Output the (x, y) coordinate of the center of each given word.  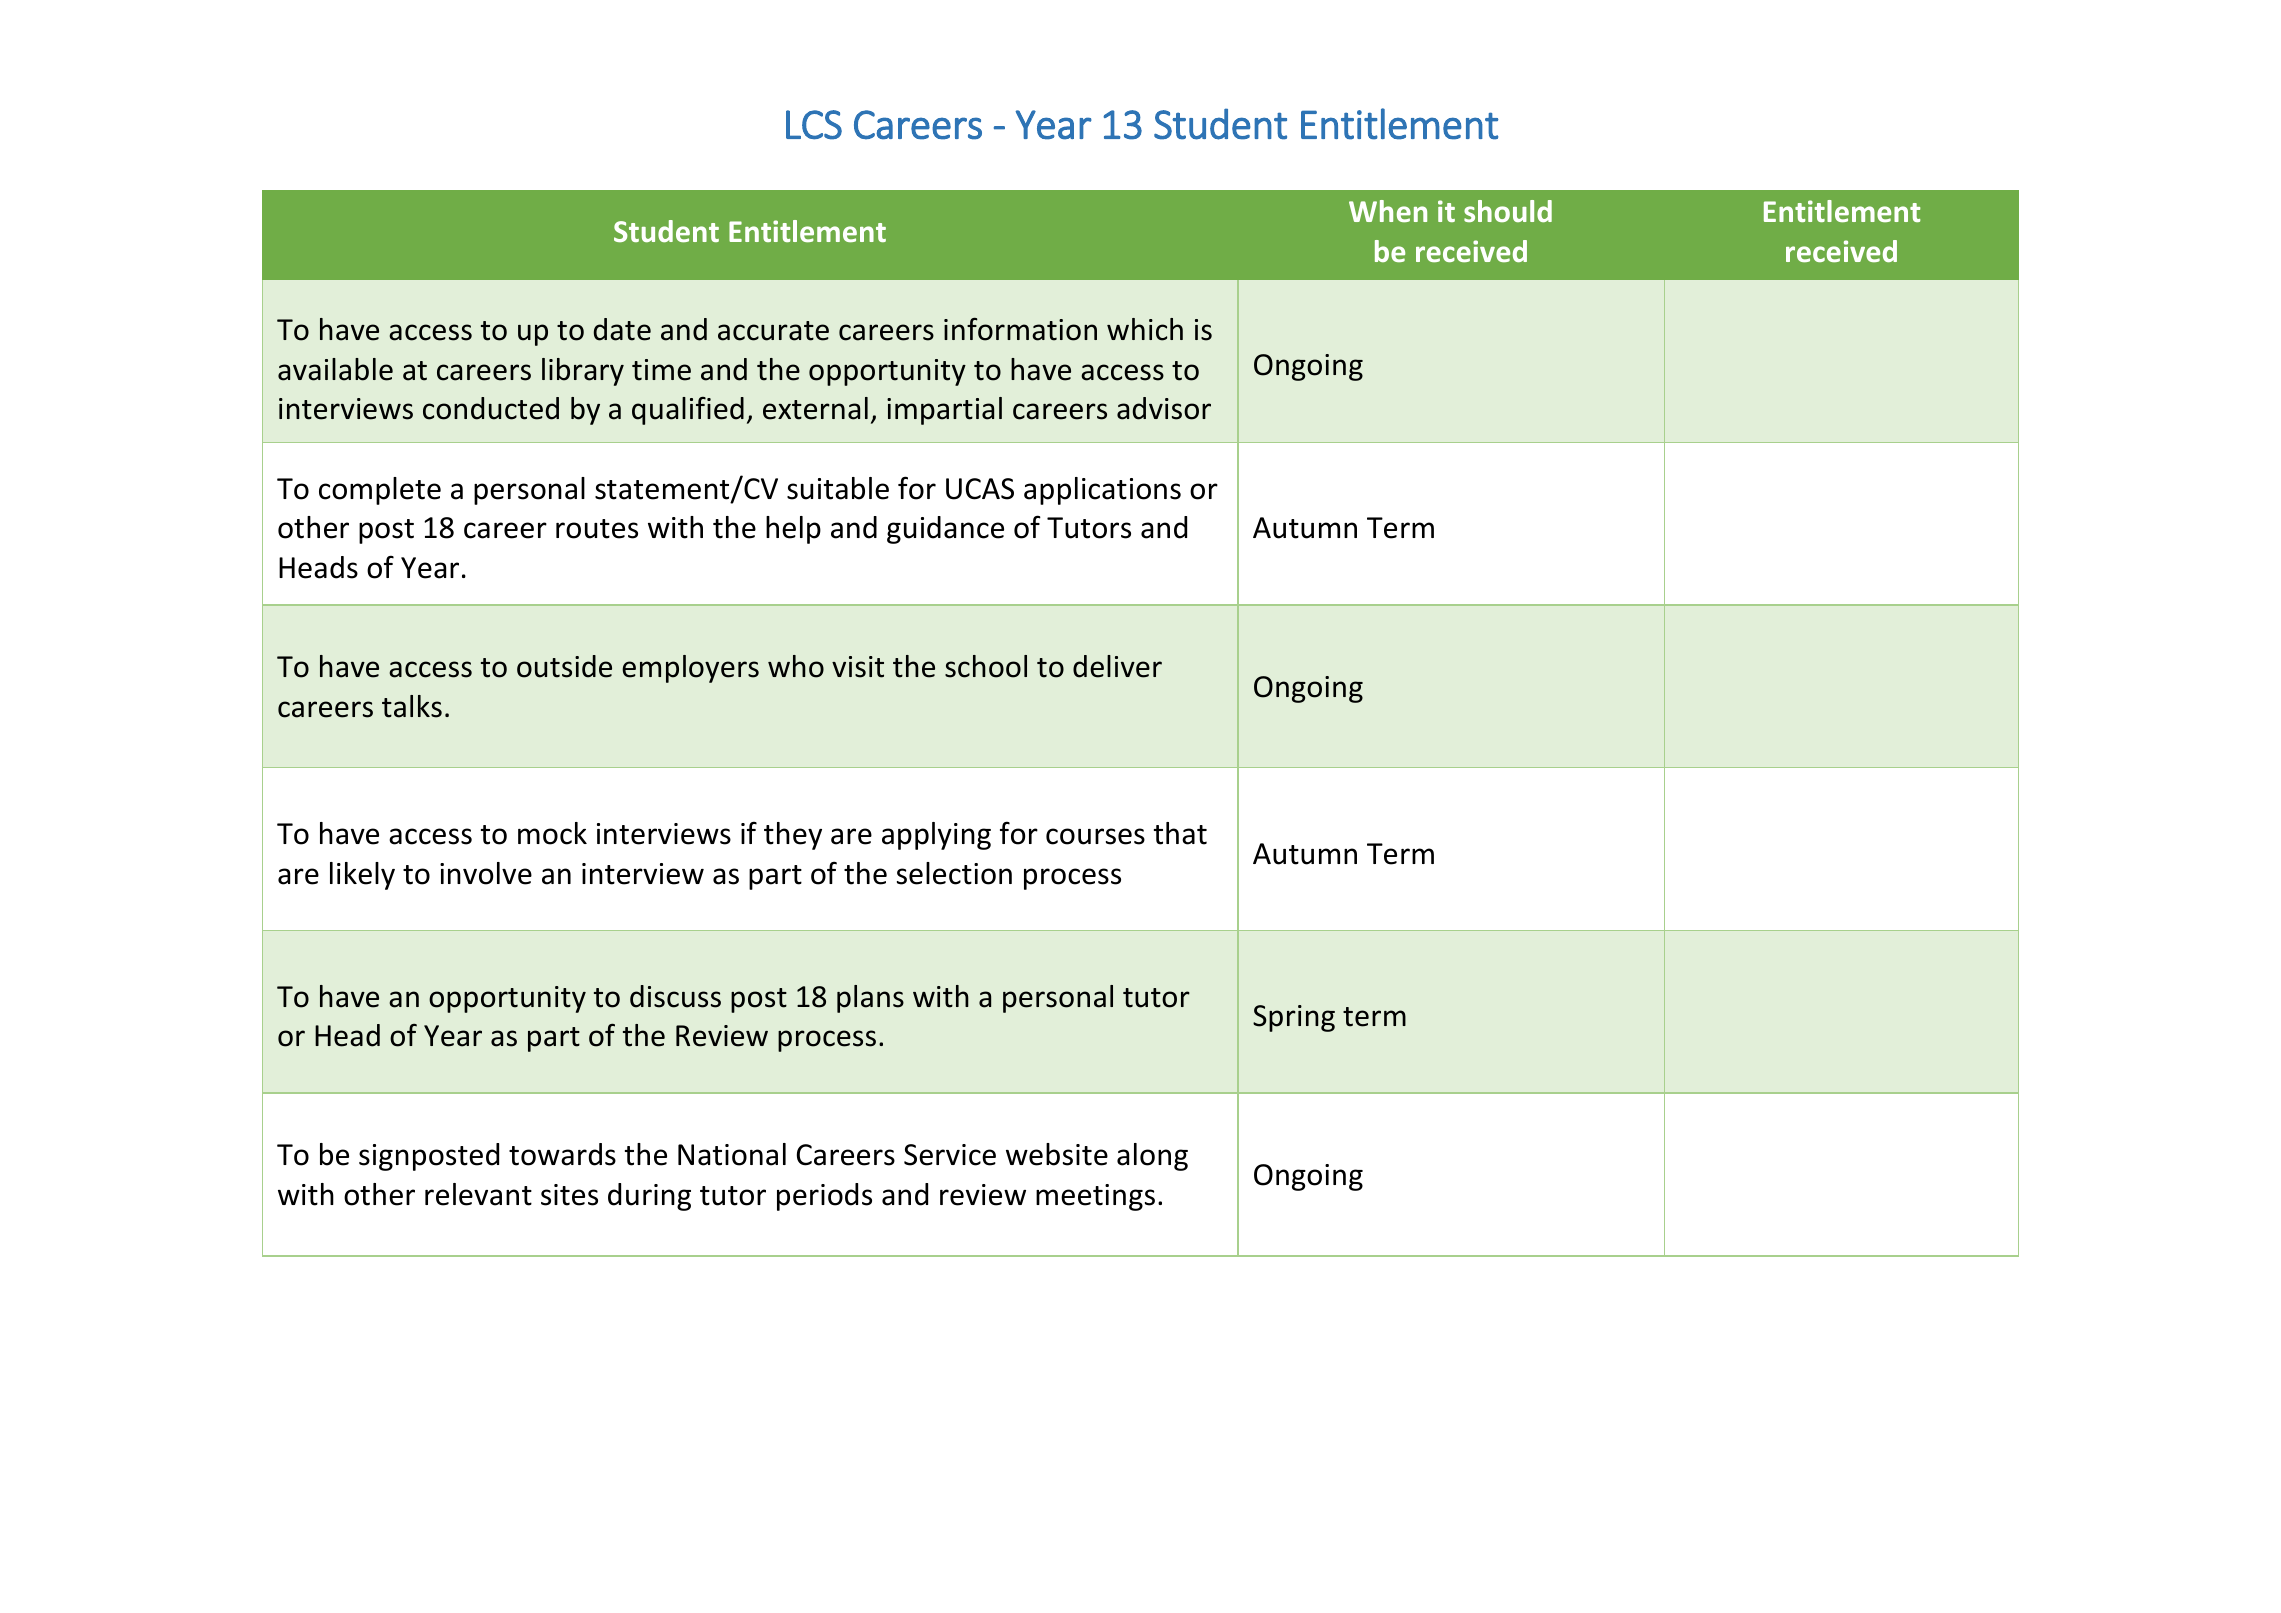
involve (486, 873)
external (815, 408)
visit (858, 667)
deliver (1117, 666)
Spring (1294, 1018)
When (1388, 211)
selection (954, 873)
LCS (814, 125)
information (1020, 329)
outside (564, 666)
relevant (478, 1194)
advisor (1164, 408)
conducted (491, 408)
